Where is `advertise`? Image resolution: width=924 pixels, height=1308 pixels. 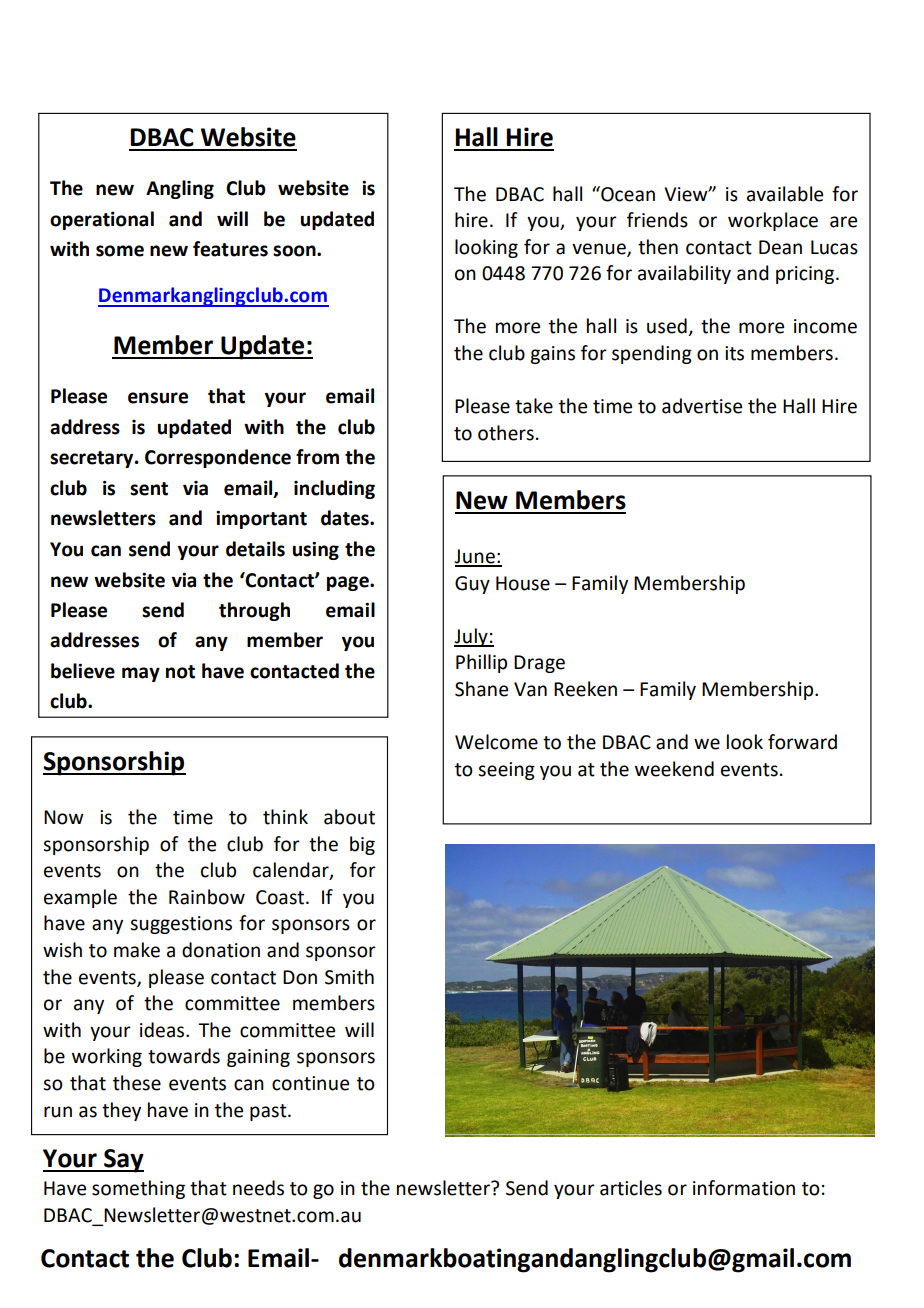 advertise is located at coordinates (702, 406).
